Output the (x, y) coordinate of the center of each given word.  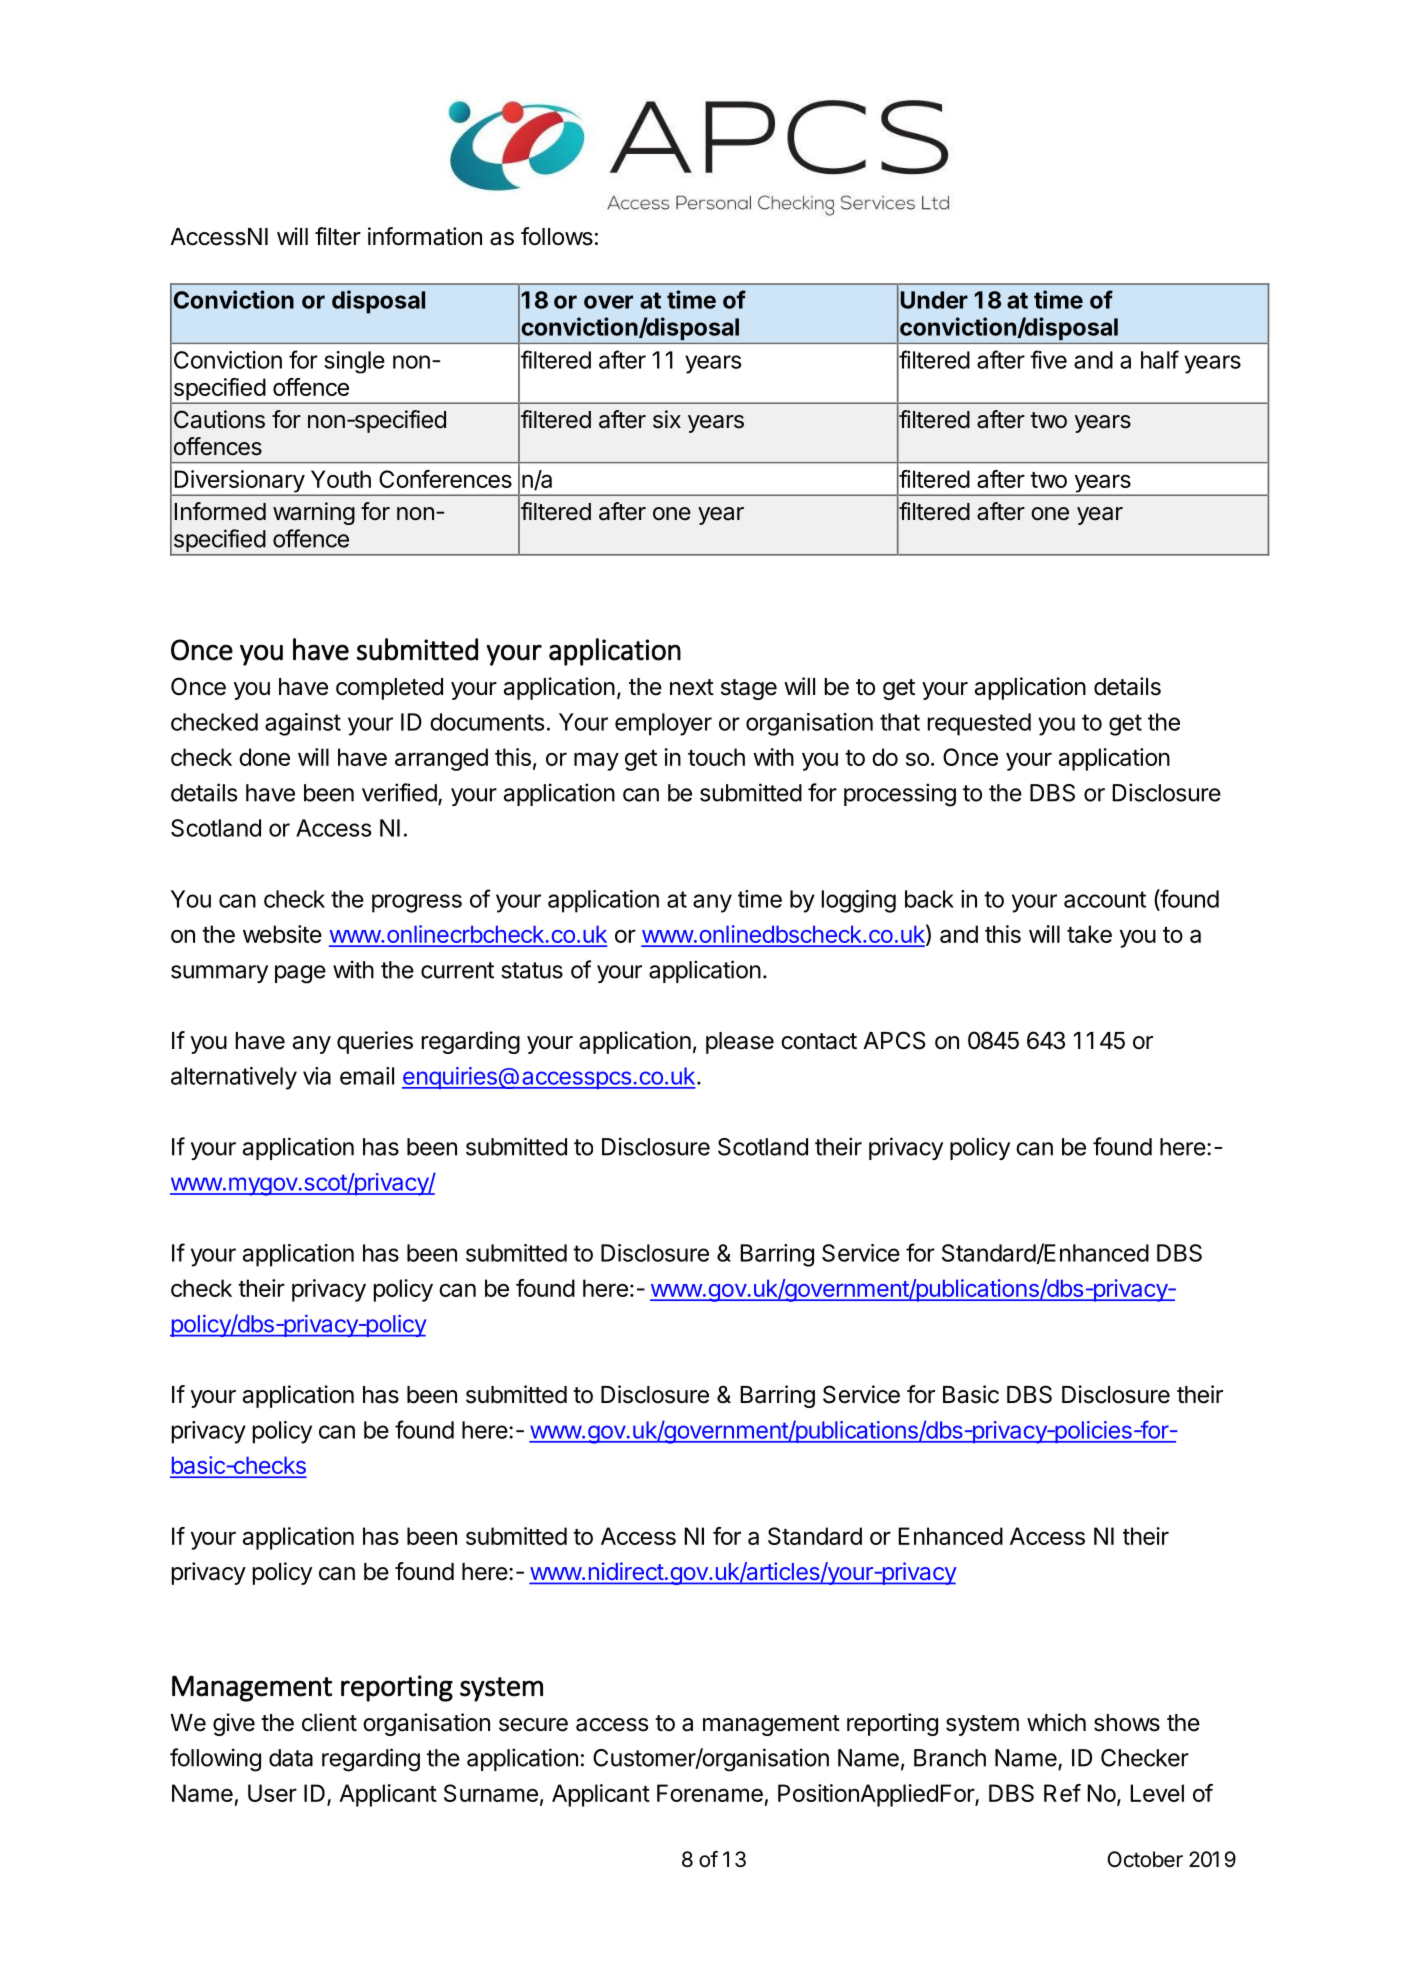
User (272, 1793)
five (1048, 359)
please (740, 1043)
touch (716, 757)
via (317, 1076)
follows (557, 236)
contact (819, 1041)
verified (399, 792)
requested (979, 724)
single (354, 362)
